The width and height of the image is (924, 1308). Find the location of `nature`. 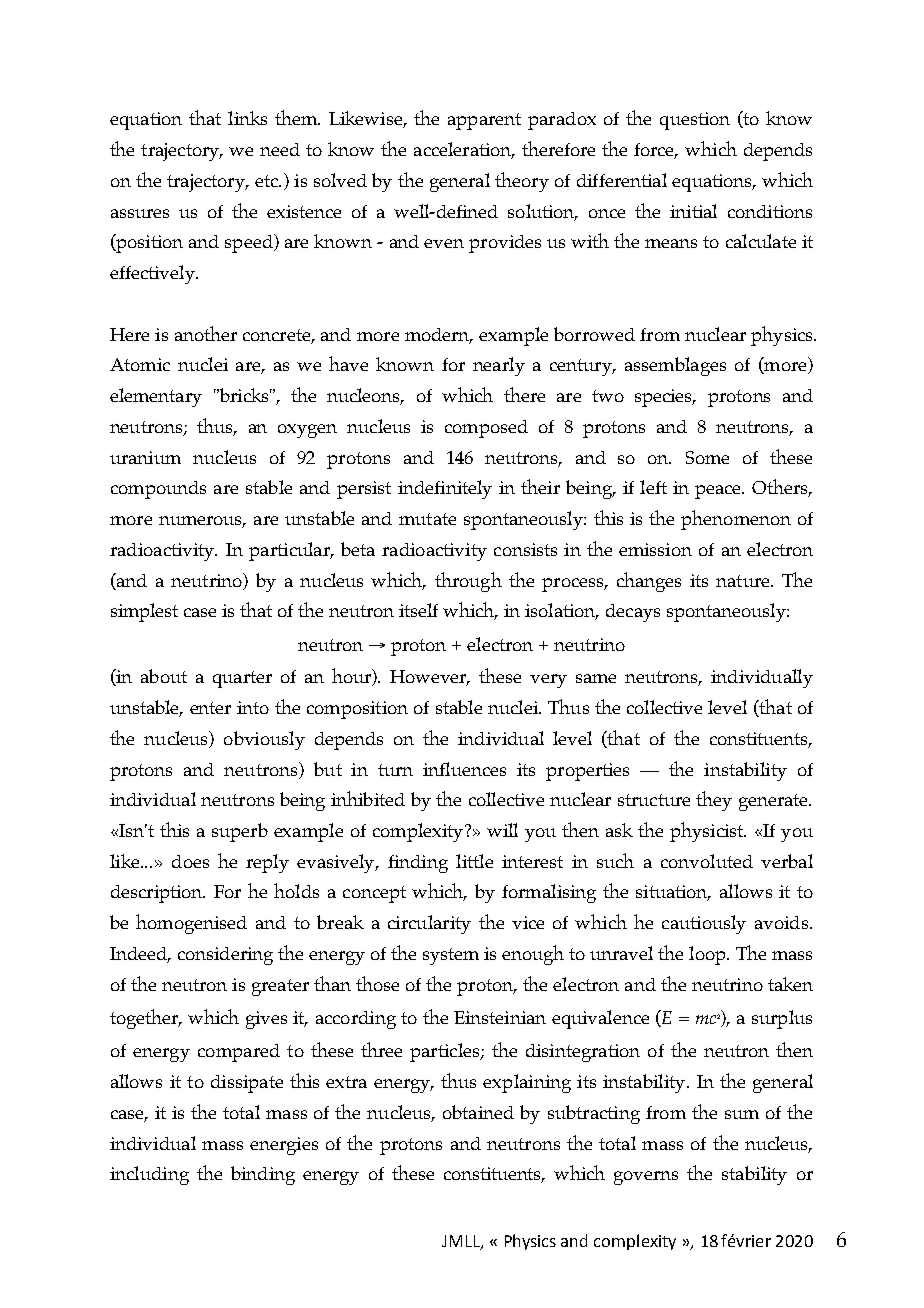

nature is located at coordinates (744, 581).
